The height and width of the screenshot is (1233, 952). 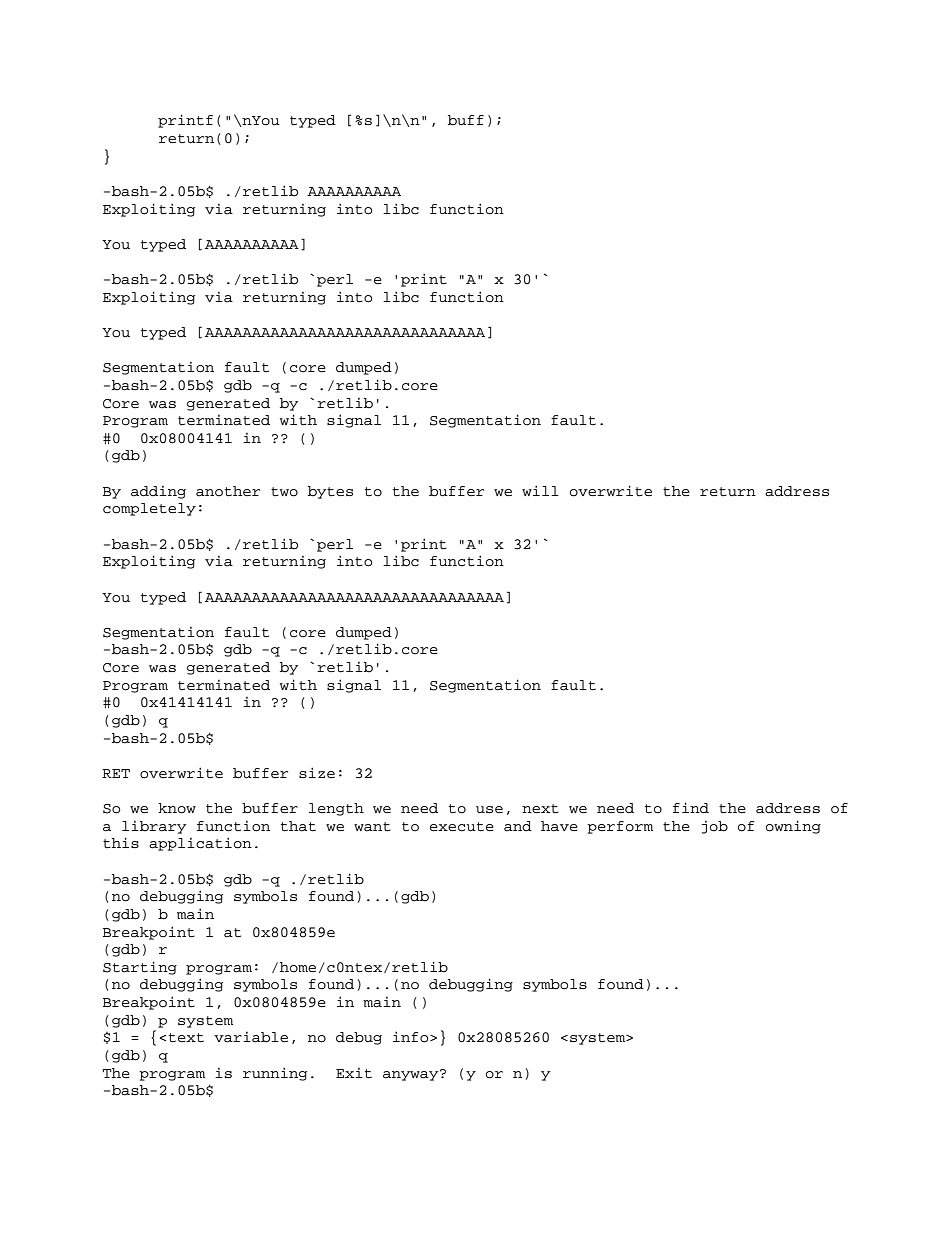 I want to click on use, so click(x=489, y=810).
